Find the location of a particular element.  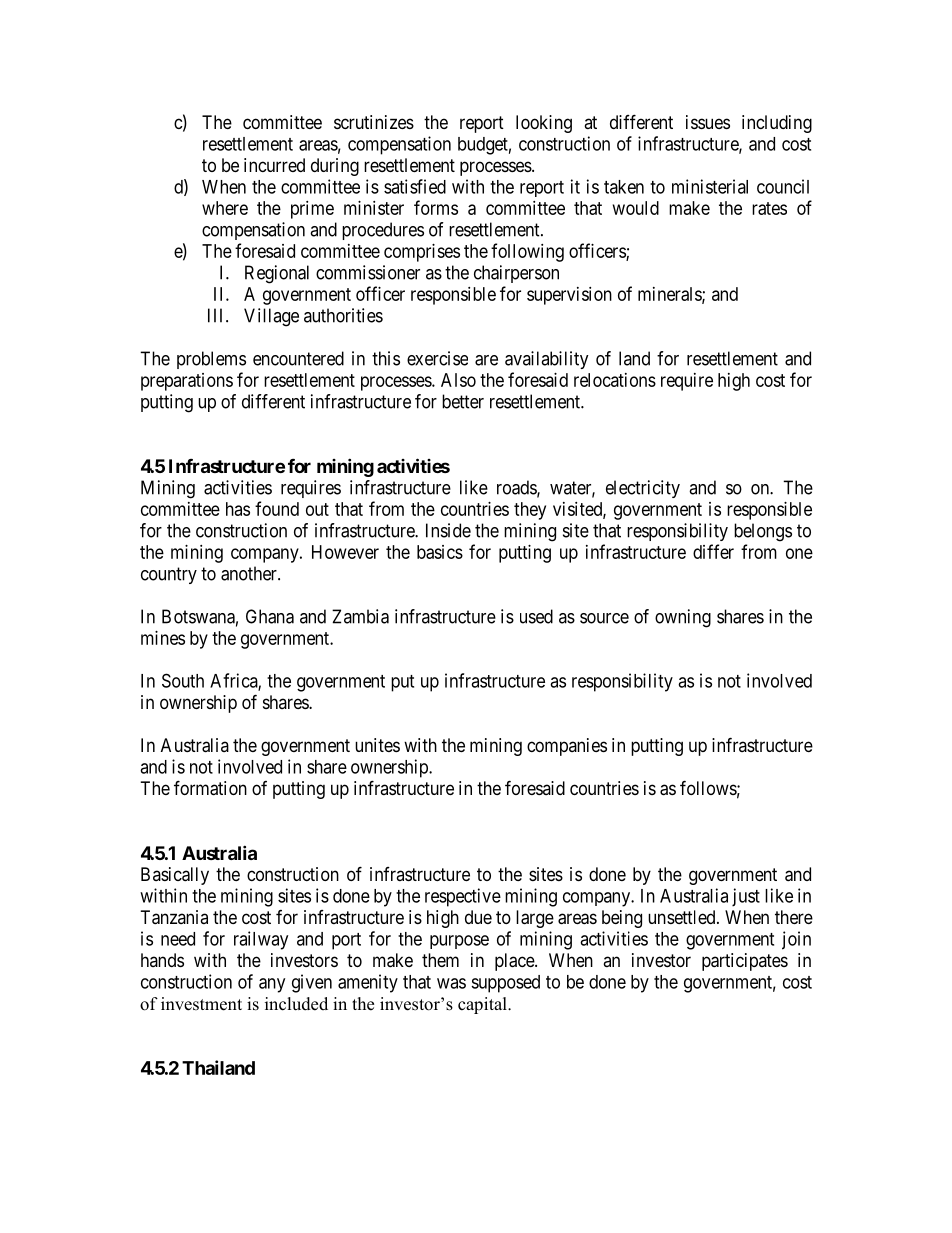

basics is located at coordinates (440, 552).
